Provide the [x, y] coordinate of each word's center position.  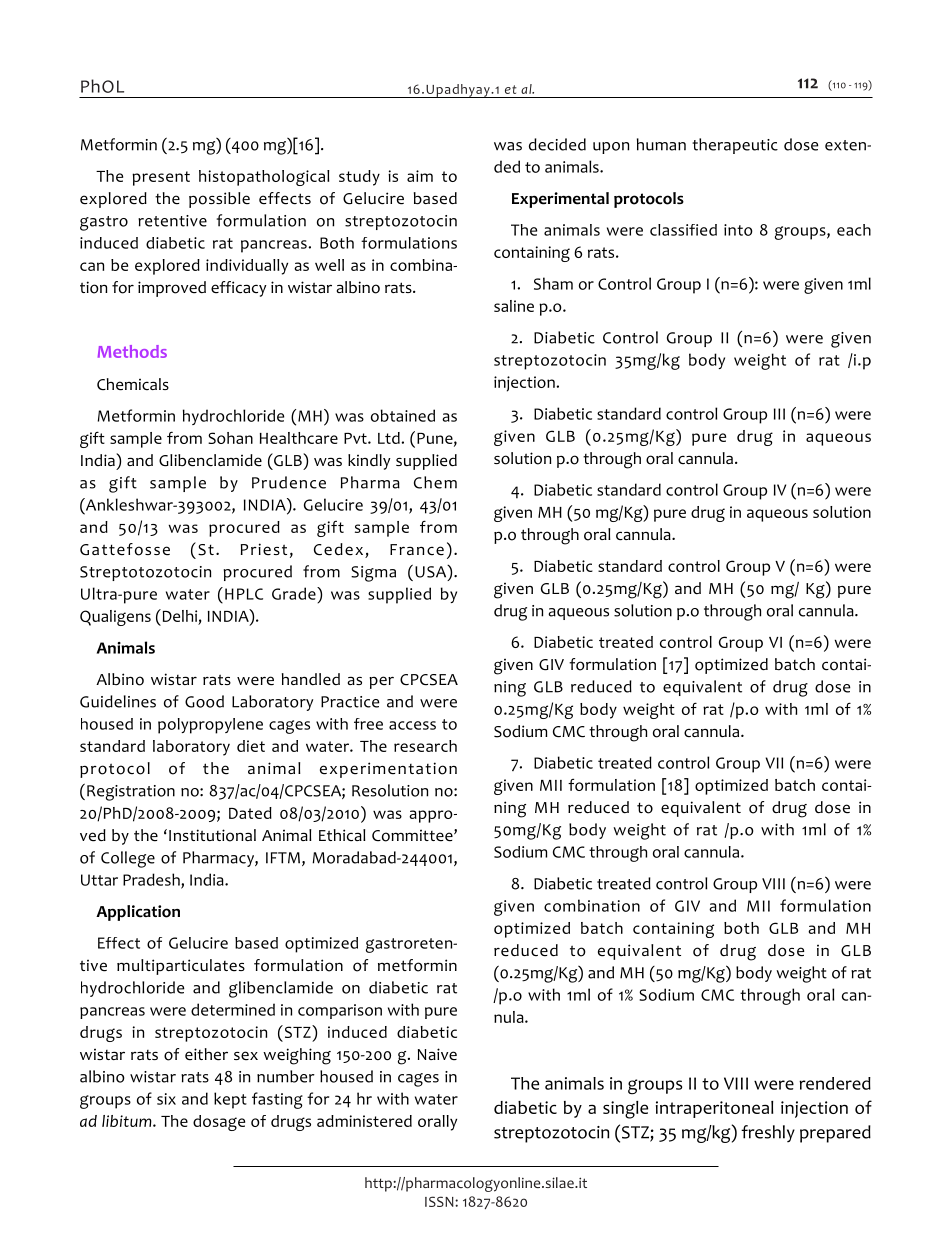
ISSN [440, 1201]
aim [420, 176]
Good [204, 701]
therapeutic [735, 146]
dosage [219, 1123]
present [161, 178]
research [425, 746]
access [412, 725]
